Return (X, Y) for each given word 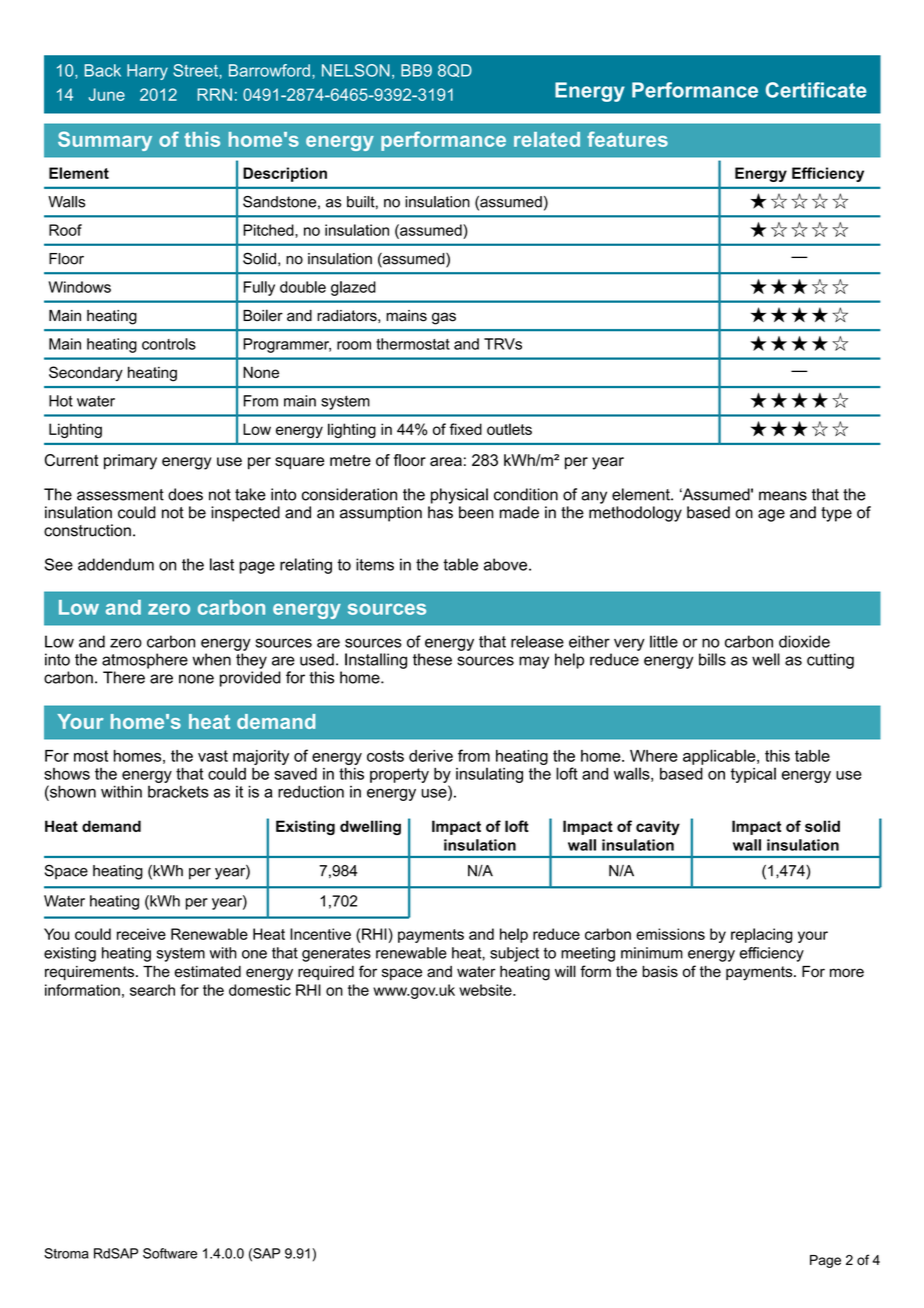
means (783, 496)
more (847, 973)
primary (130, 462)
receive (141, 934)
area (446, 461)
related (547, 139)
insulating (489, 775)
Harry (147, 72)
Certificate (816, 90)
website (486, 990)
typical (753, 775)
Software (170, 1253)
